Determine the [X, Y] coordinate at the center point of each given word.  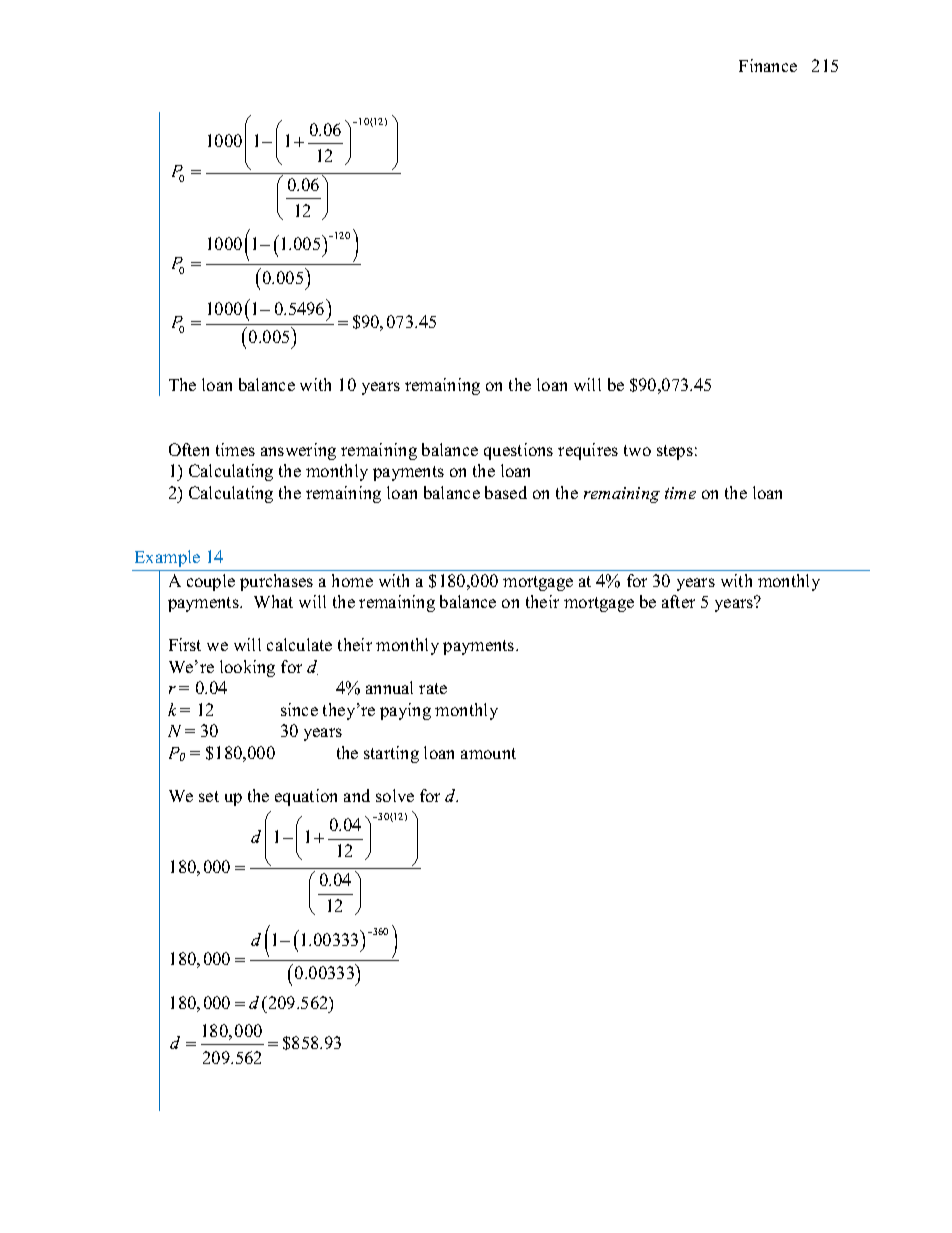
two [637, 450]
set [209, 796]
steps [675, 452]
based [506, 492]
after [678, 601]
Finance [768, 65]
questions [518, 451]
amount [488, 753]
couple [211, 582]
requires [588, 451]
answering [298, 451]
